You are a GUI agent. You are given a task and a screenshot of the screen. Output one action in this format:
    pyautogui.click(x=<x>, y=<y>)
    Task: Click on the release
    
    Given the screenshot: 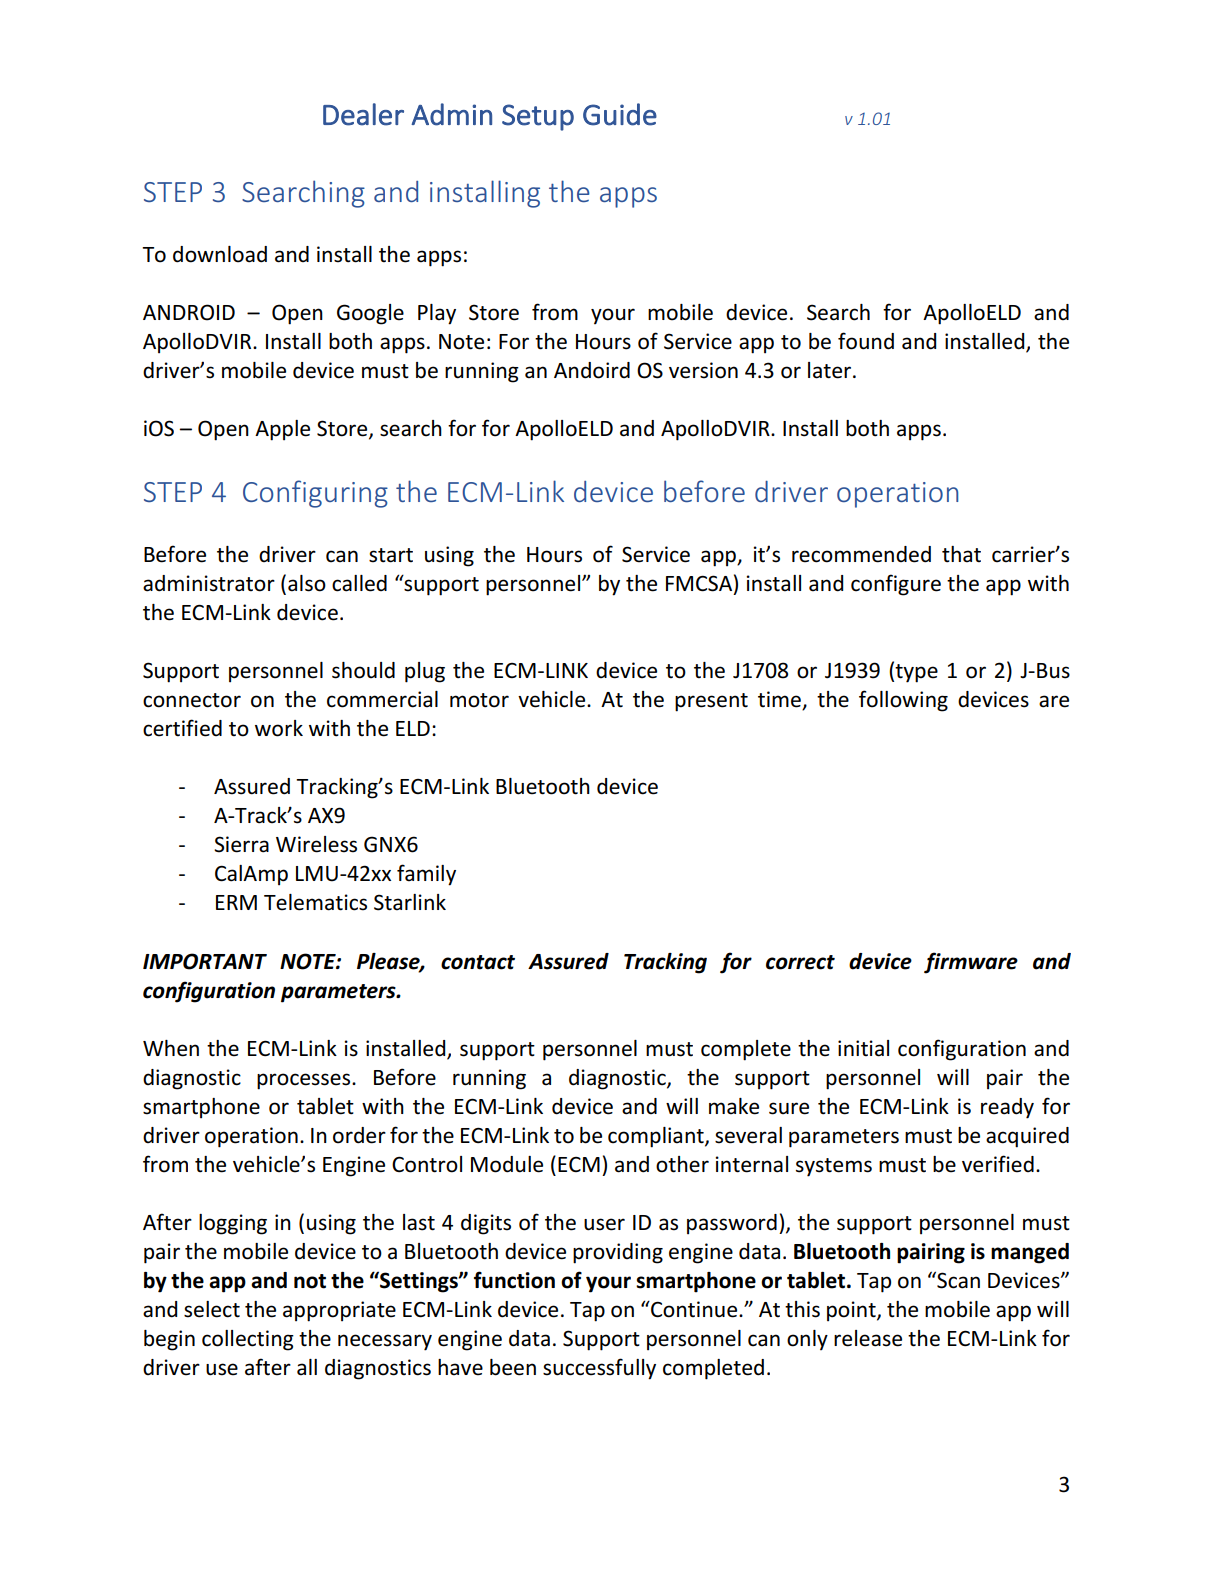 What is the action you would take?
    pyautogui.click(x=868, y=1338)
